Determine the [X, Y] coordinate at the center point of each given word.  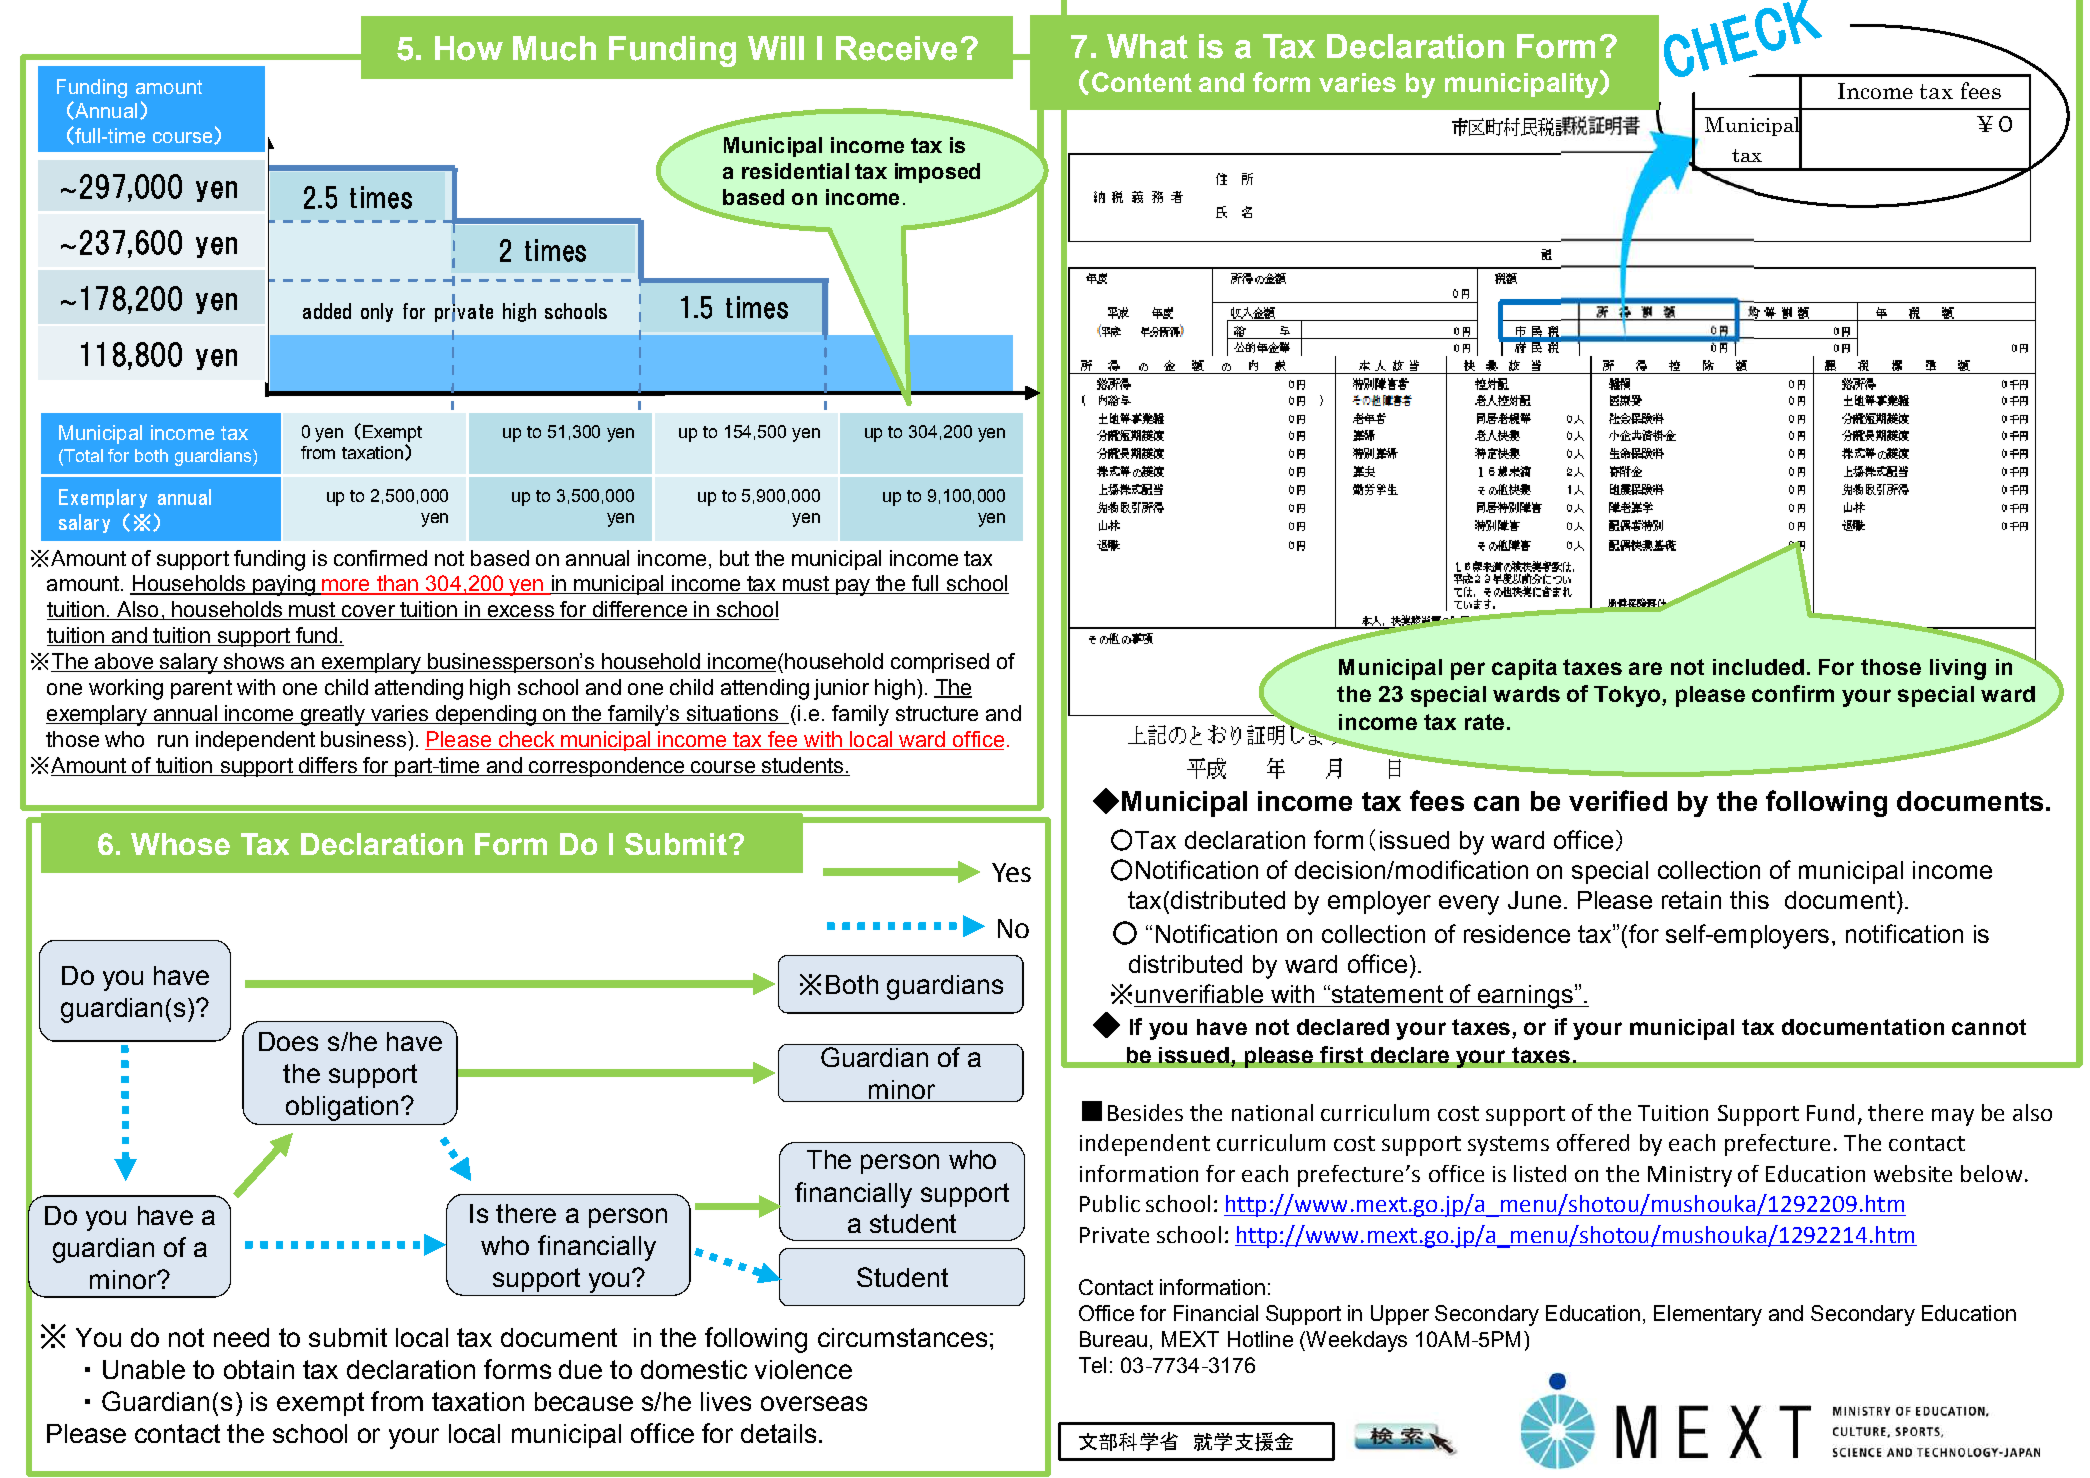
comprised [940, 663]
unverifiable [1199, 993]
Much [554, 48]
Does [288, 1041]
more [346, 586]
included [1758, 667]
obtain [259, 1369]
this [1749, 900]
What [1147, 46]
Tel [1092, 1365]
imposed [937, 173]
